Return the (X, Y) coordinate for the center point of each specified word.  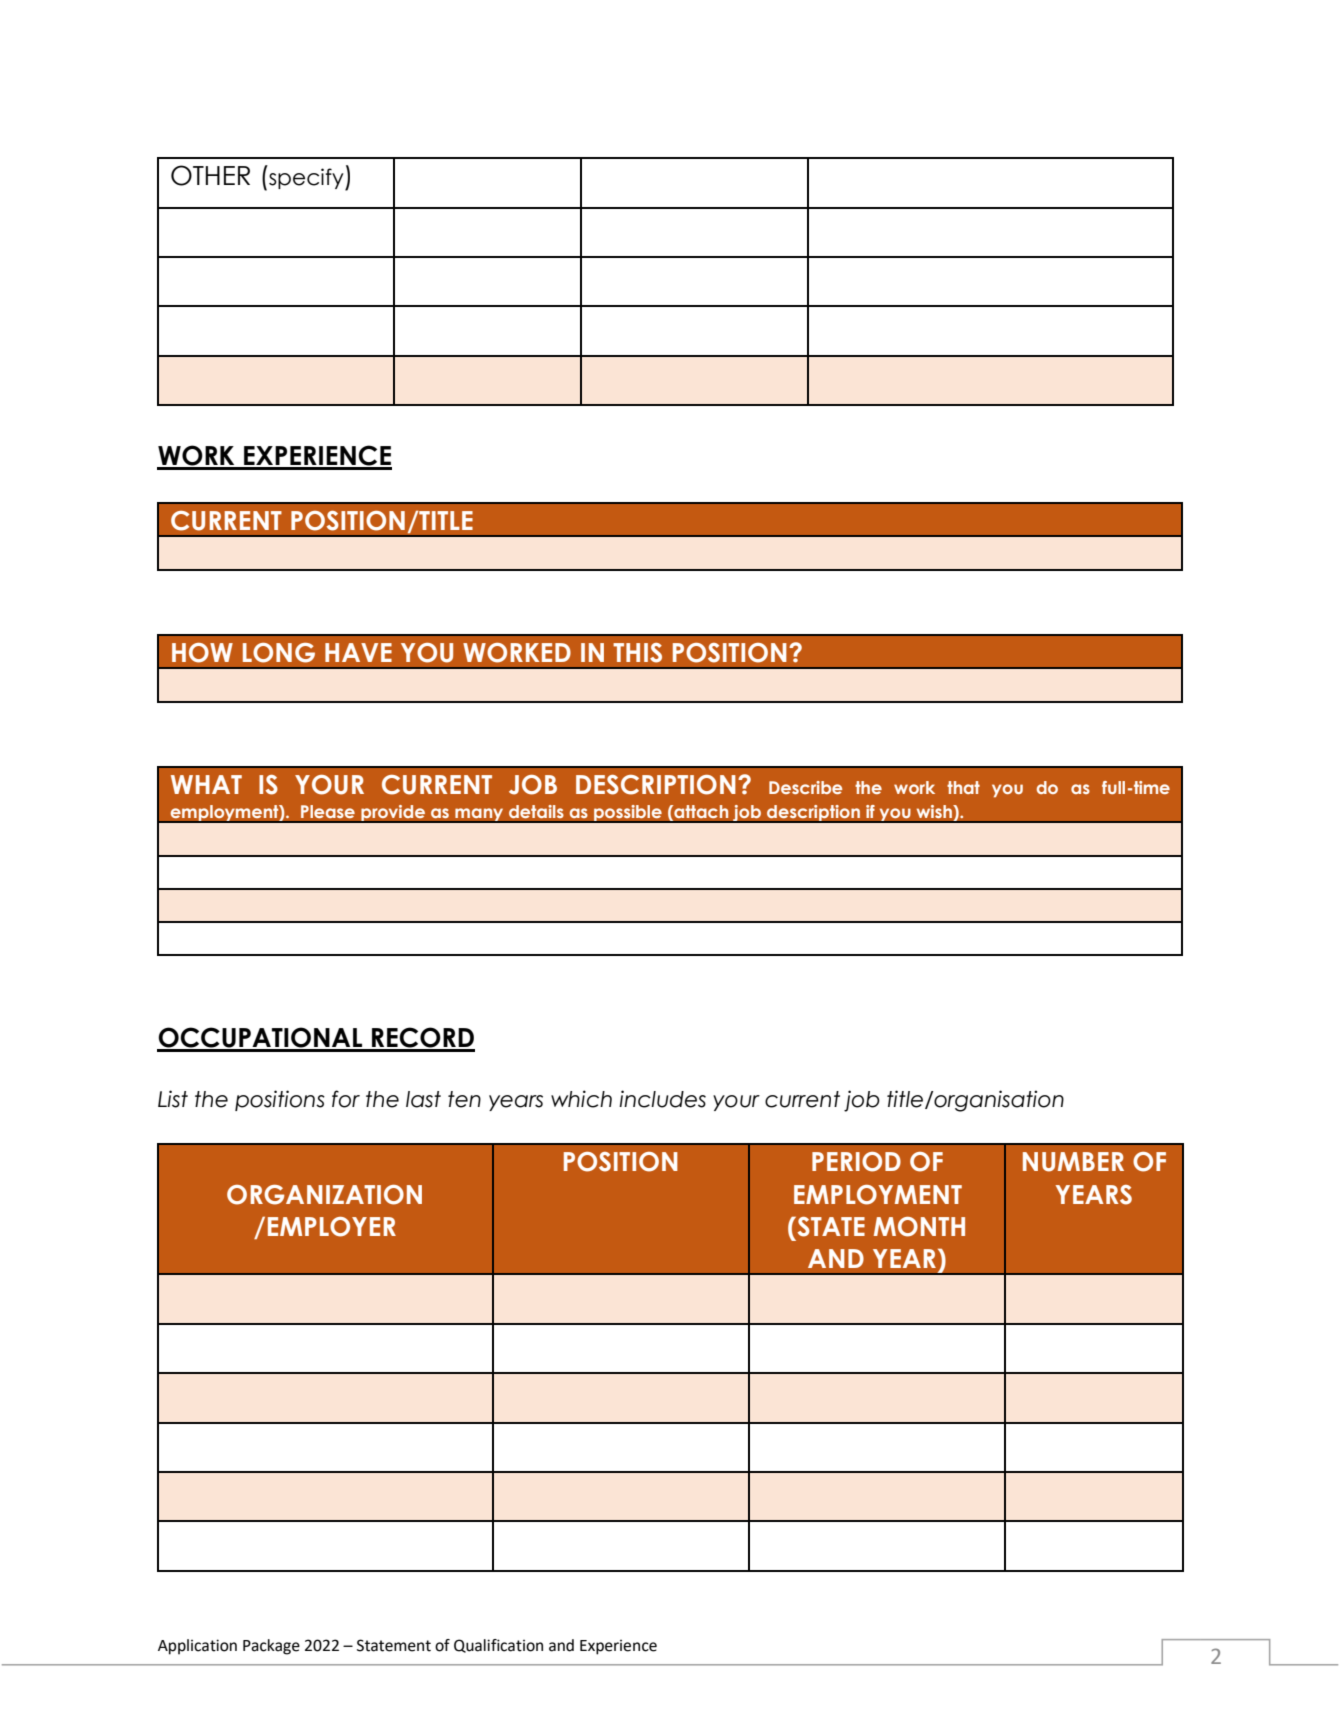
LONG (279, 653)
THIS (637, 653)
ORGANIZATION (324, 1195)
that (963, 787)
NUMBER (1073, 1162)
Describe (805, 787)
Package (271, 1647)
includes (662, 1099)
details (536, 811)
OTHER (210, 175)
